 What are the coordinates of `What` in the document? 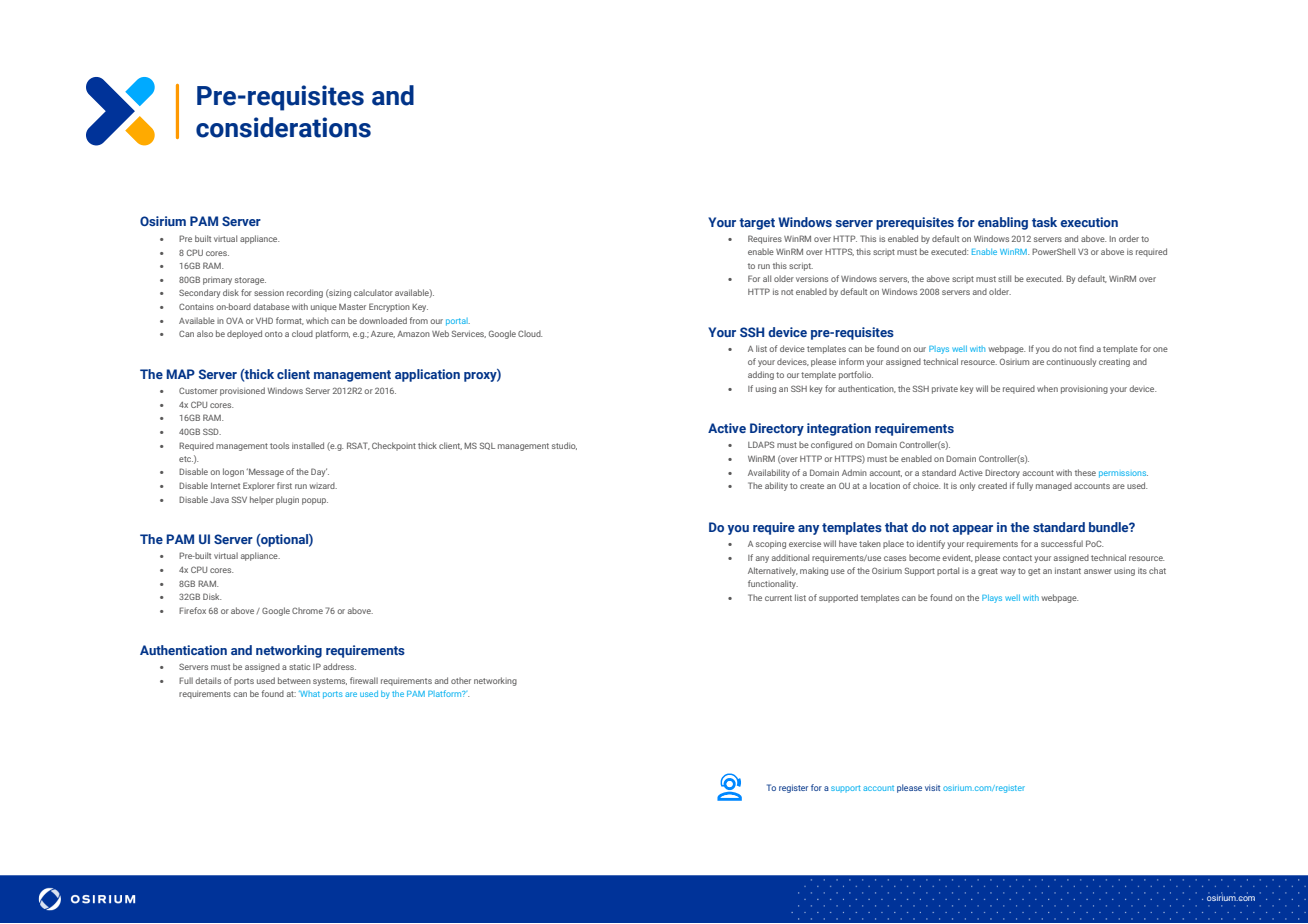 It's located at (309, 694).
